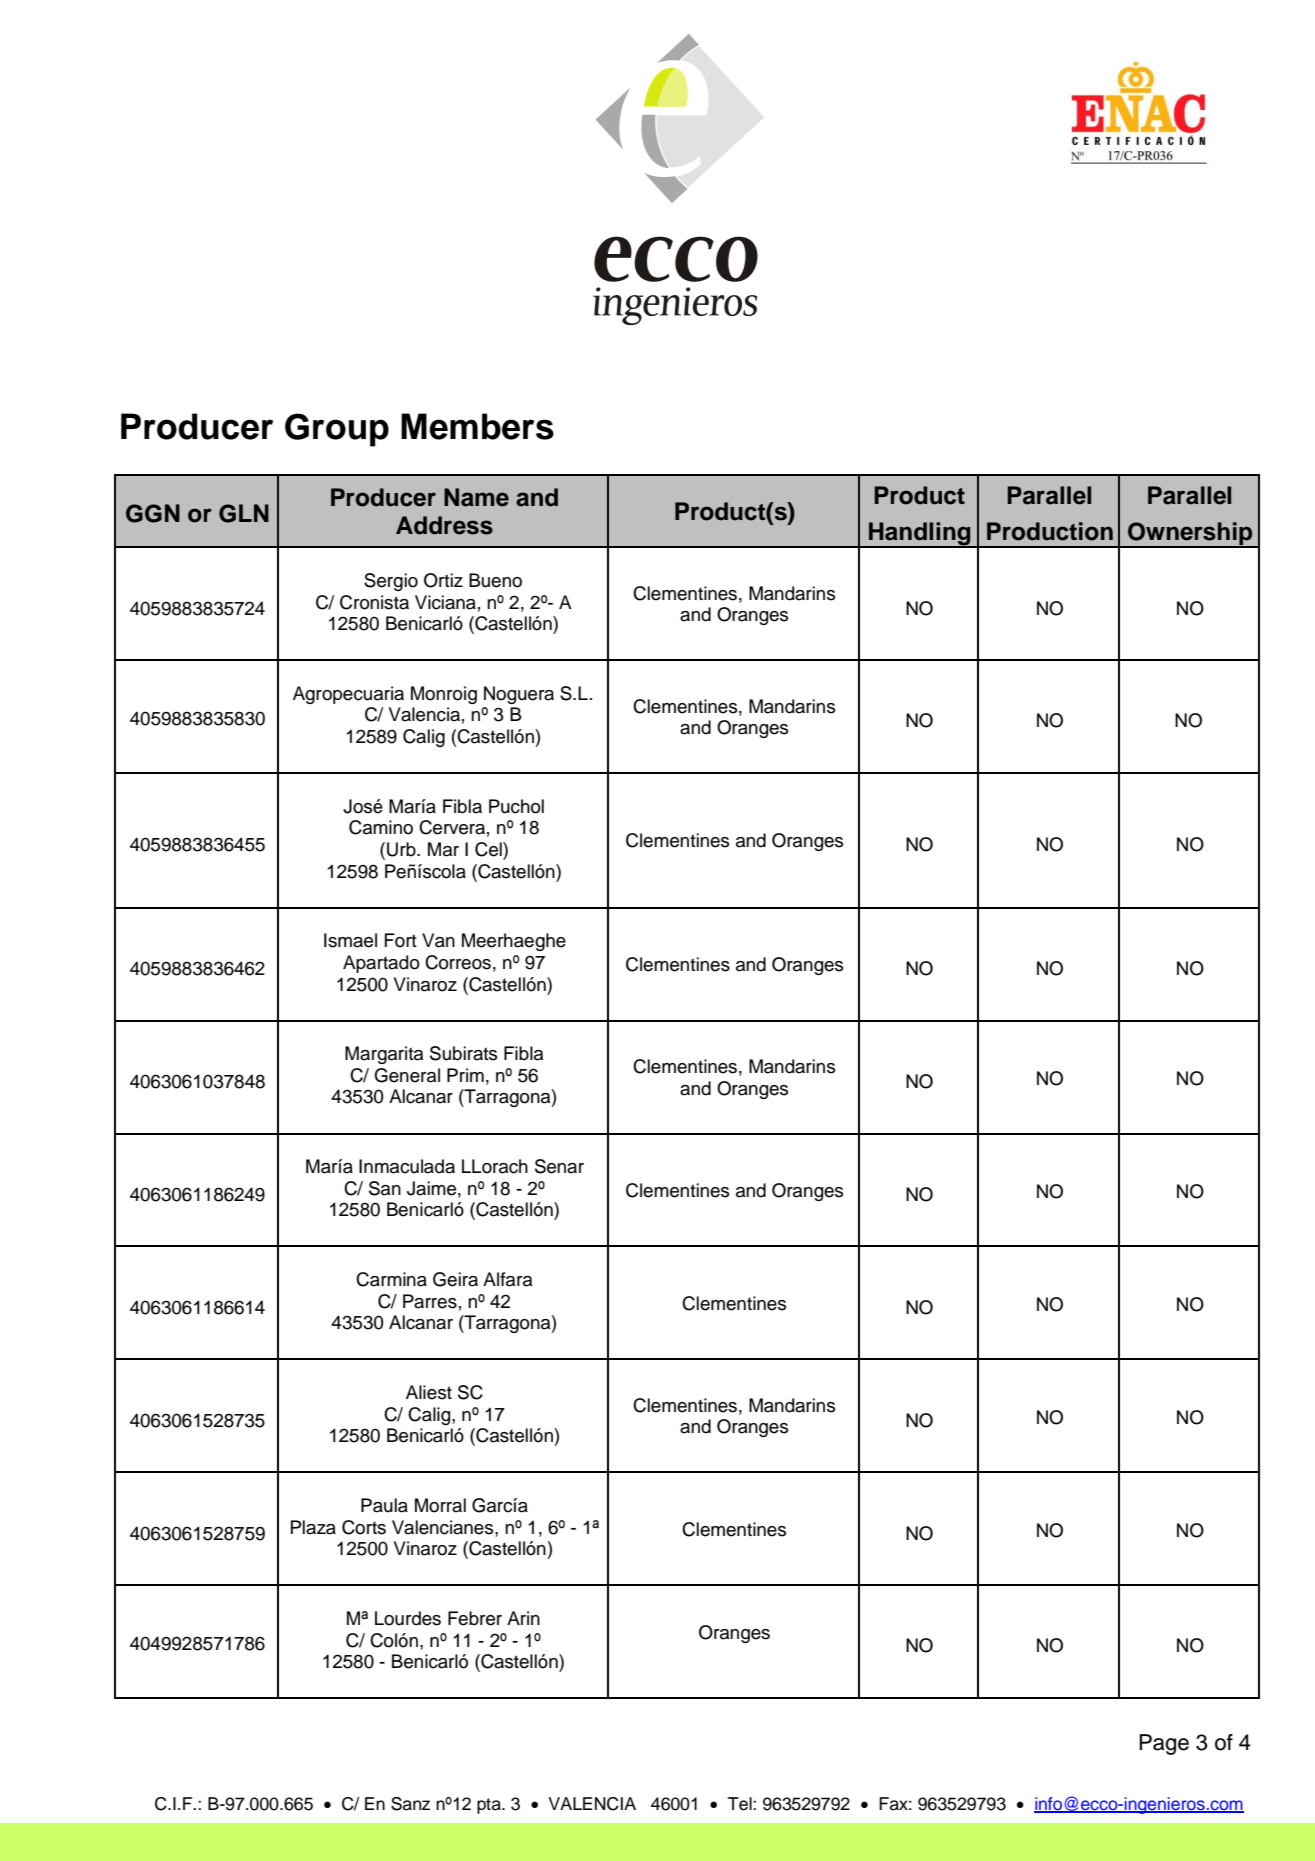 The height and width of the screenshot is (1861, 1315). I want to click on Prim, so click(465, 1075).
